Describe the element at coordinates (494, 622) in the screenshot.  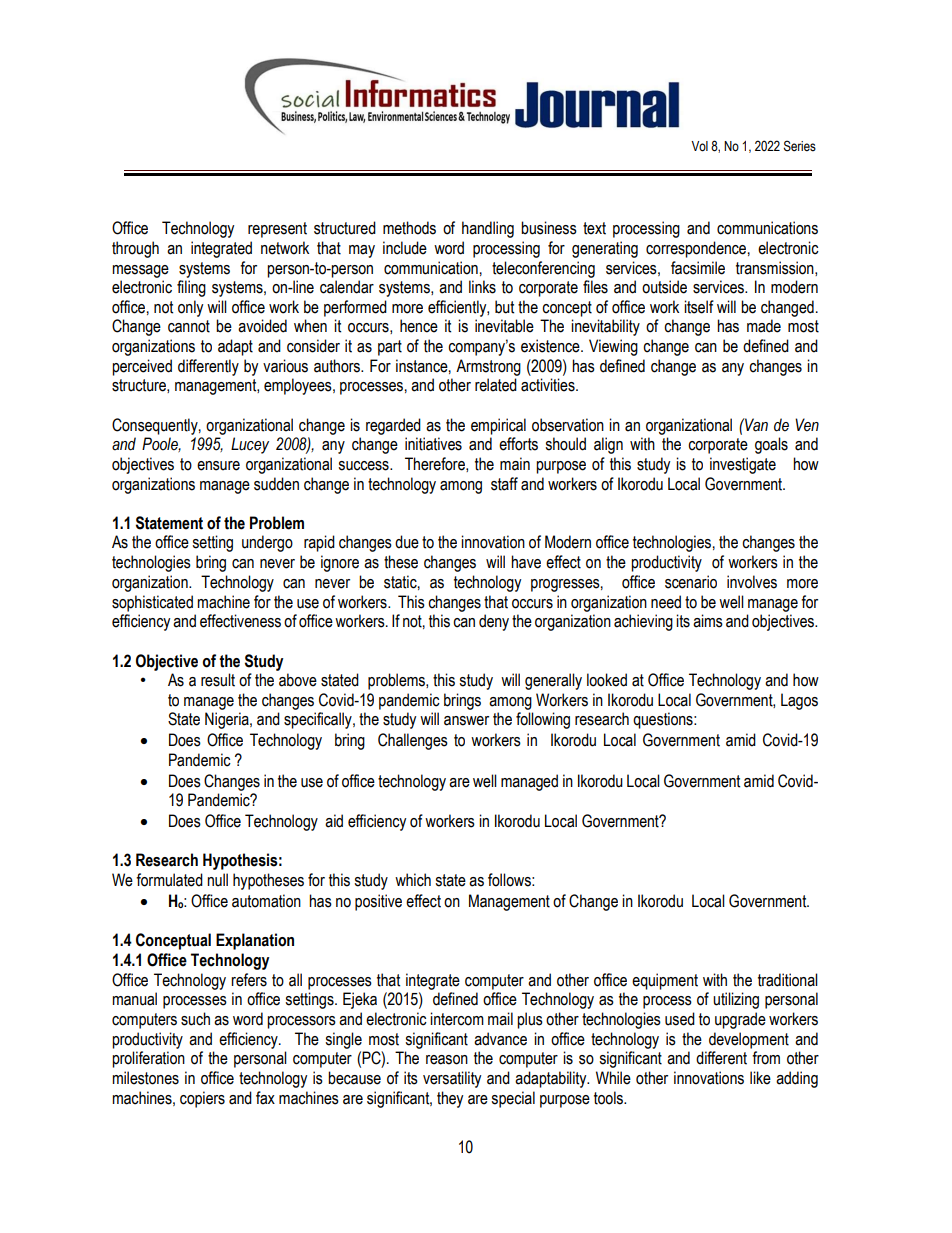
I see `deny` at that location.
